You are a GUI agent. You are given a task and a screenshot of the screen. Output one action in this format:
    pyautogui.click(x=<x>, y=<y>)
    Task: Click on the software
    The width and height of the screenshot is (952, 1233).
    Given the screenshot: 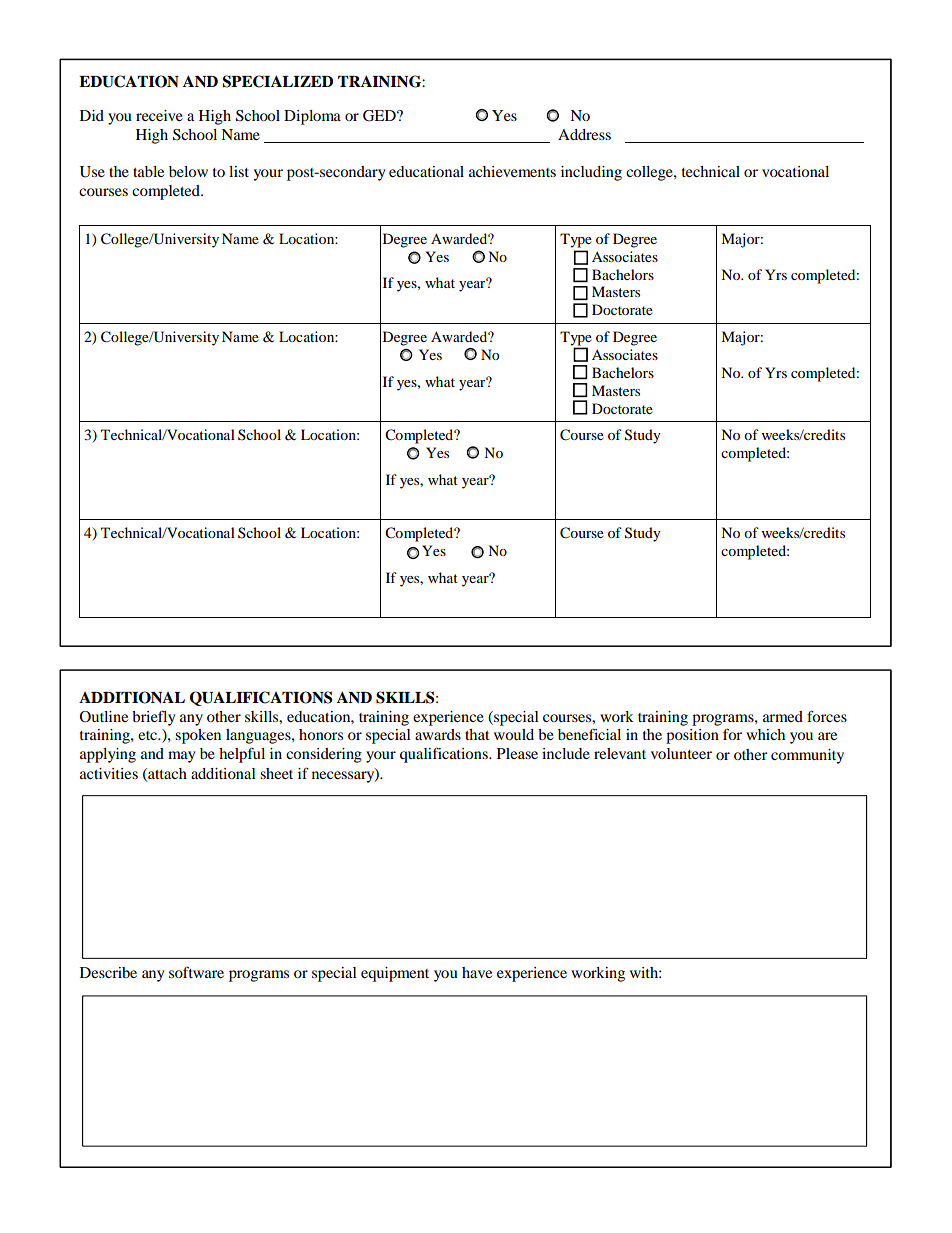 What is the action you would take?
    pyautogui.click(x=196, y=972)
